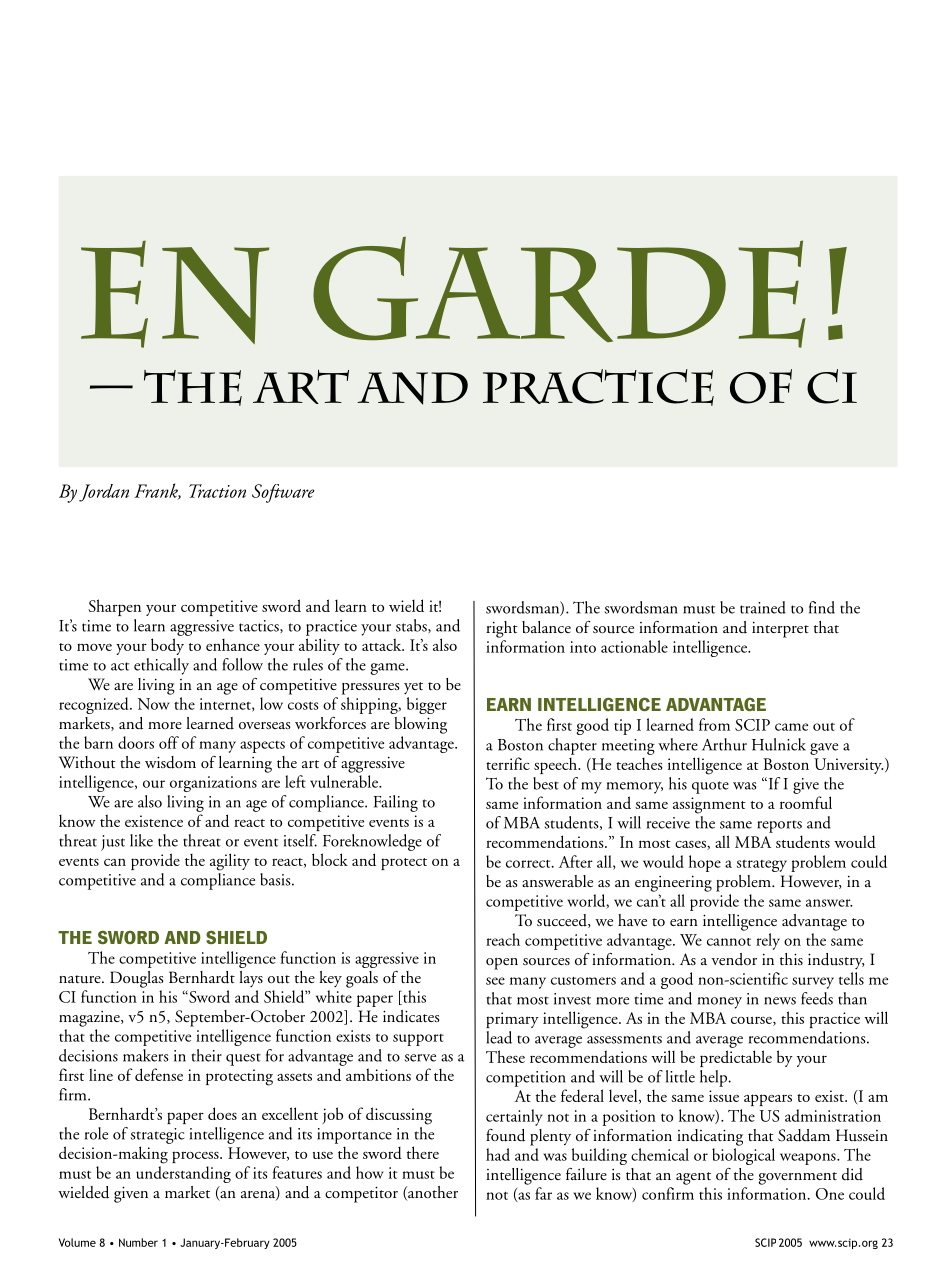  I want to click on Garde, so click(559, 292).
